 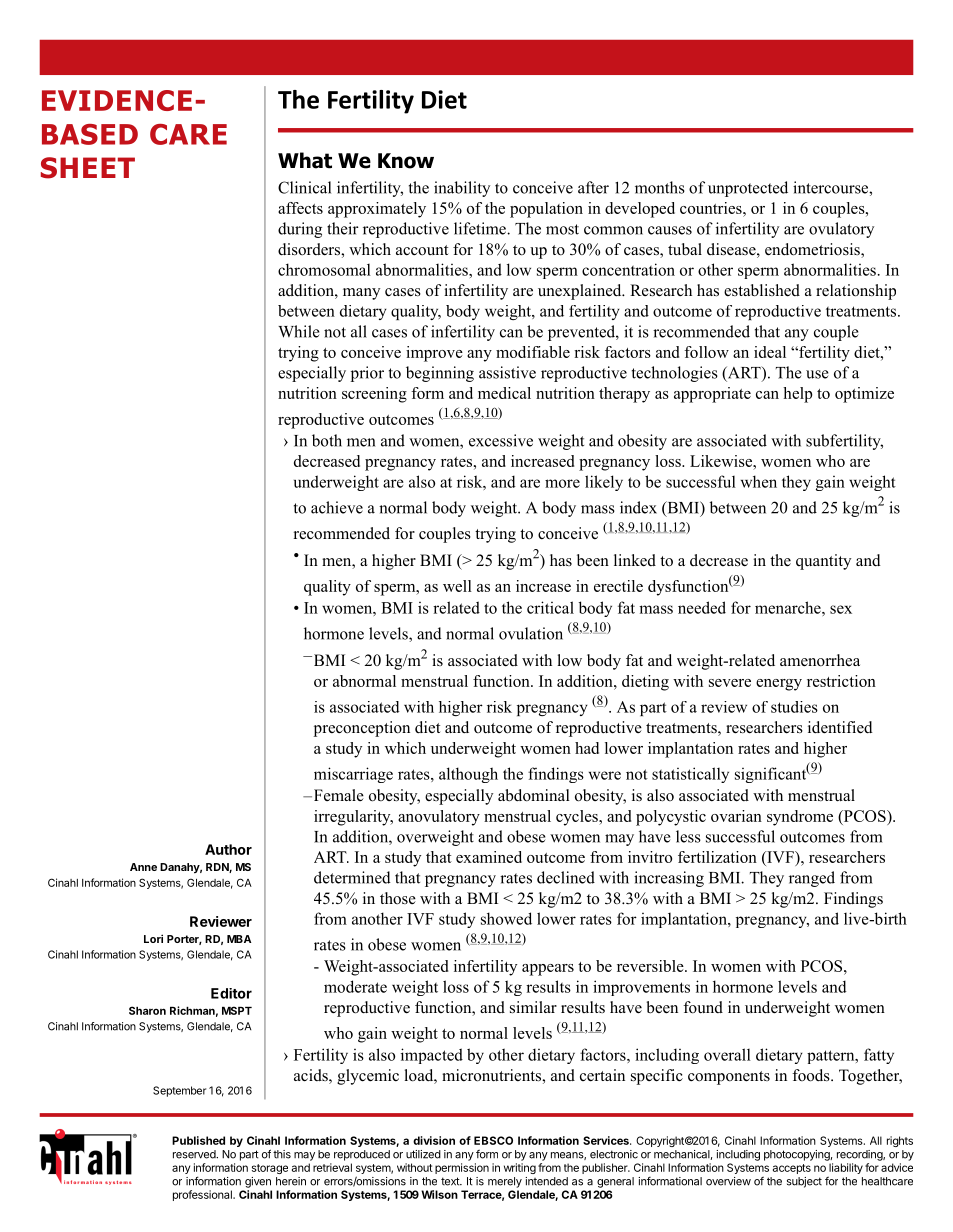 I want to click on Lori, so click(x=153, y=938).
